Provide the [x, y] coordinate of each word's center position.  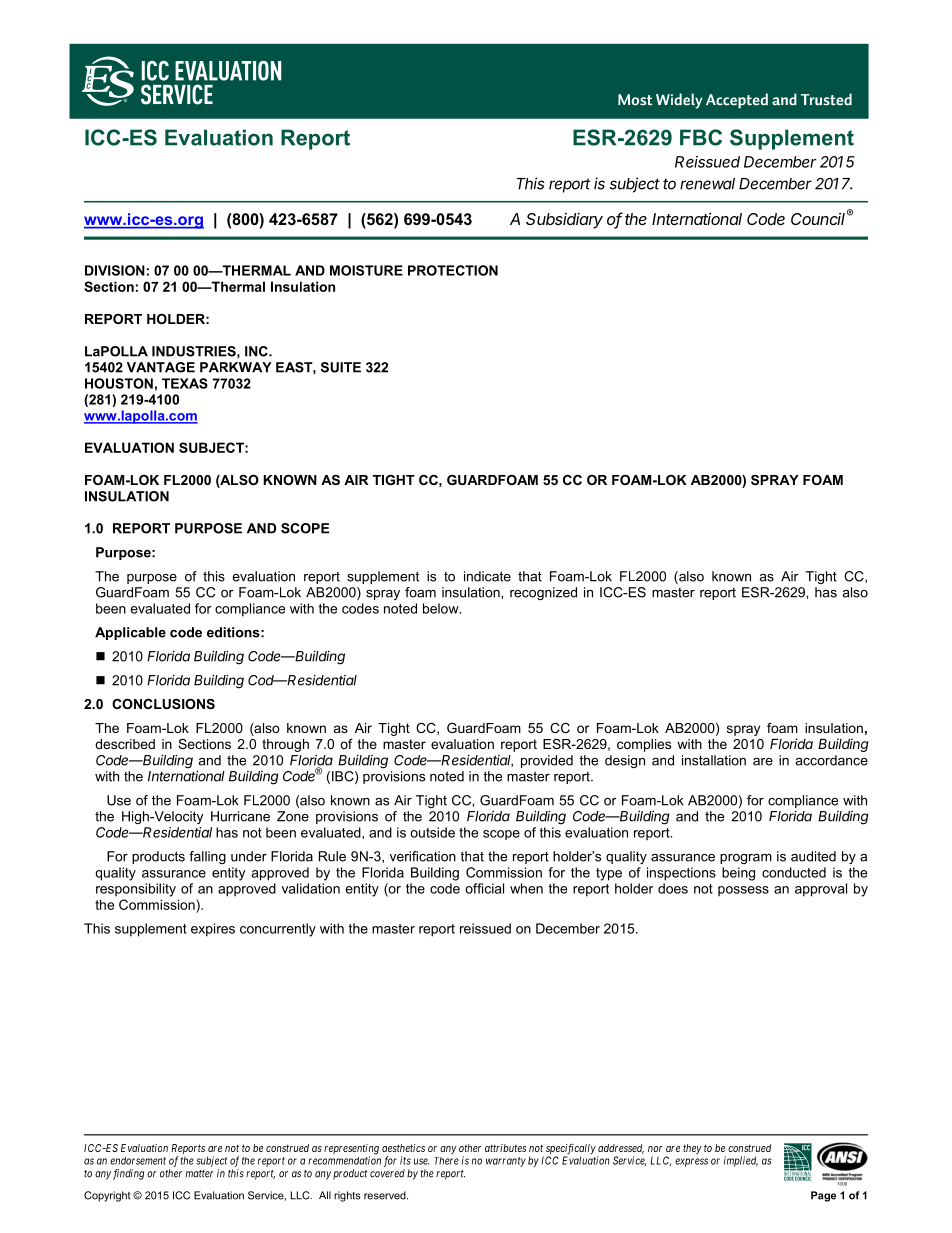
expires [213, 930]
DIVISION [115, 270]
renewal [707, 184]
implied [741, 1161]
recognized [543, 593]
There [446, 1161]
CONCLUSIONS [163, 704]
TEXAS [185, 383]
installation [714, 760]
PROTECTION [453, 270]
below [442, 608]
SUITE [341, 367]
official [484, 888]
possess [743, 891]
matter [200, 1174]
